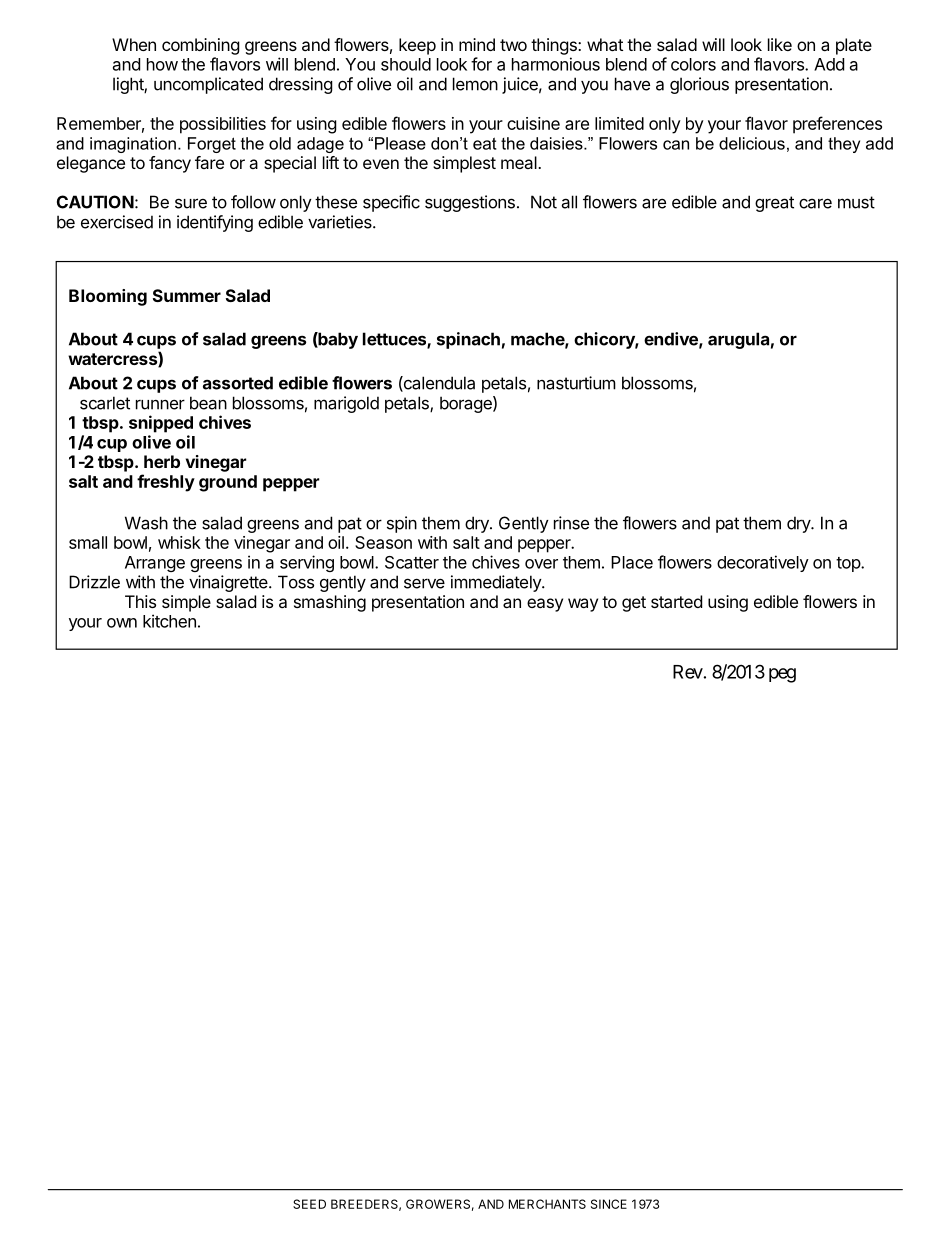  Describe the element at coordinates (547, 1204) in the page. I see `MERCHANTS` at that location.
